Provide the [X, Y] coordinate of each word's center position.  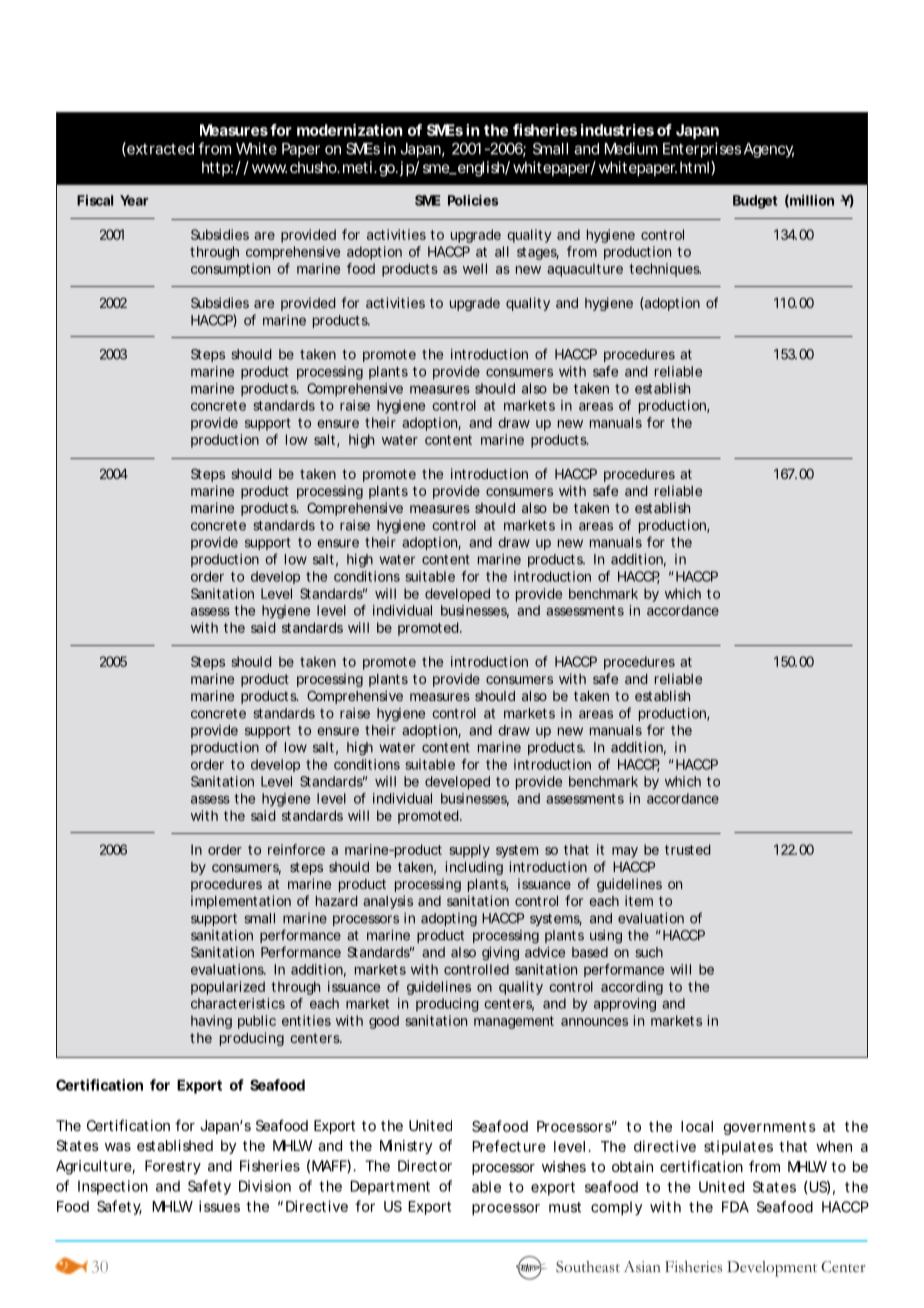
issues [219, 1206]
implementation [241, 902]
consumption [230, 270]
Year [134, 200]
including [474, 868]
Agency [769, 150]
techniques [665, 270]
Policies [473, 200]
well [475, 268]
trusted [687, 849]
